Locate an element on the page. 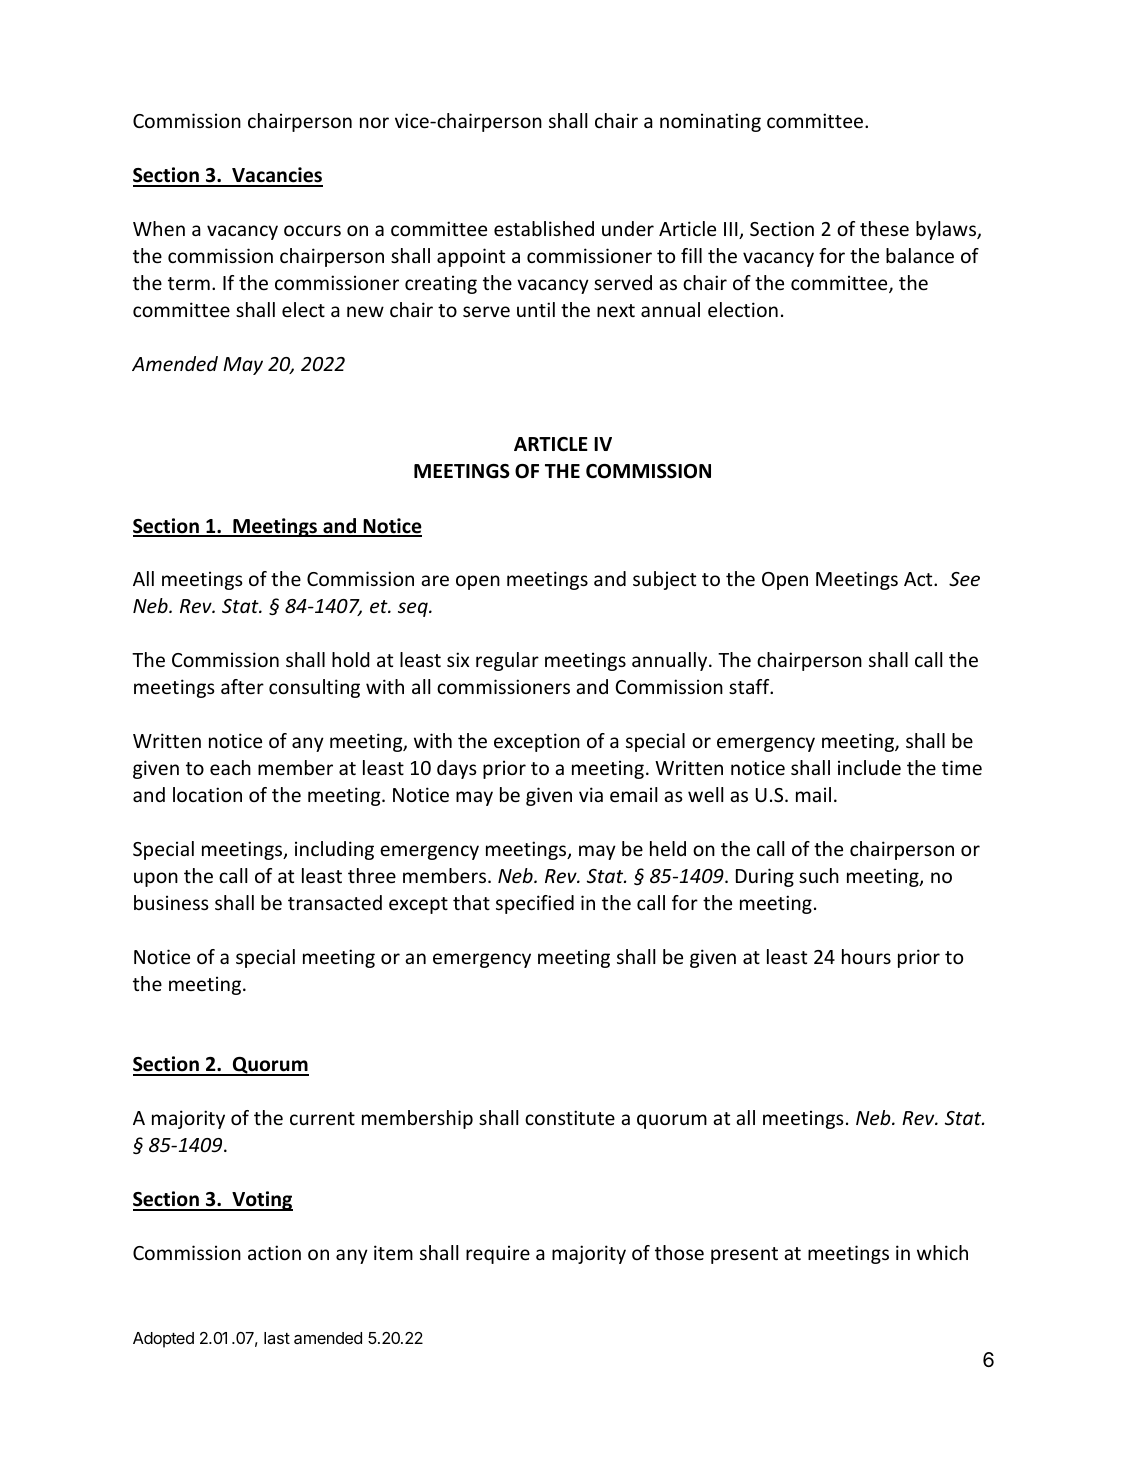 The image size is (1126, 1457). last is located at coordinates (277, 1338).
